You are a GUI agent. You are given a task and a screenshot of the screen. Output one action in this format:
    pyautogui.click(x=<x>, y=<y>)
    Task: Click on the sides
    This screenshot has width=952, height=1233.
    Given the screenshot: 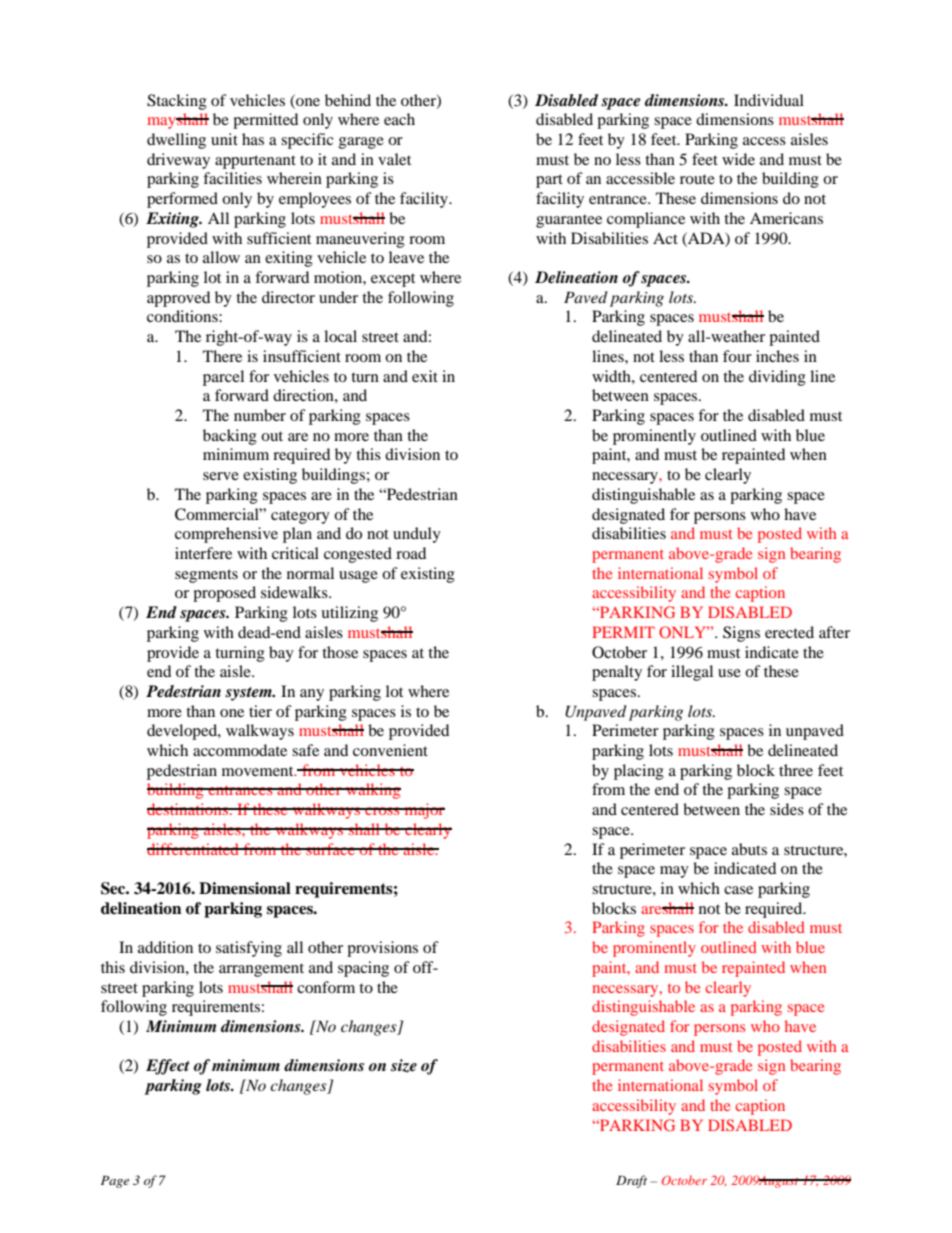 What is the action you would take?
    pyautogui.click(x=787, y=809)
